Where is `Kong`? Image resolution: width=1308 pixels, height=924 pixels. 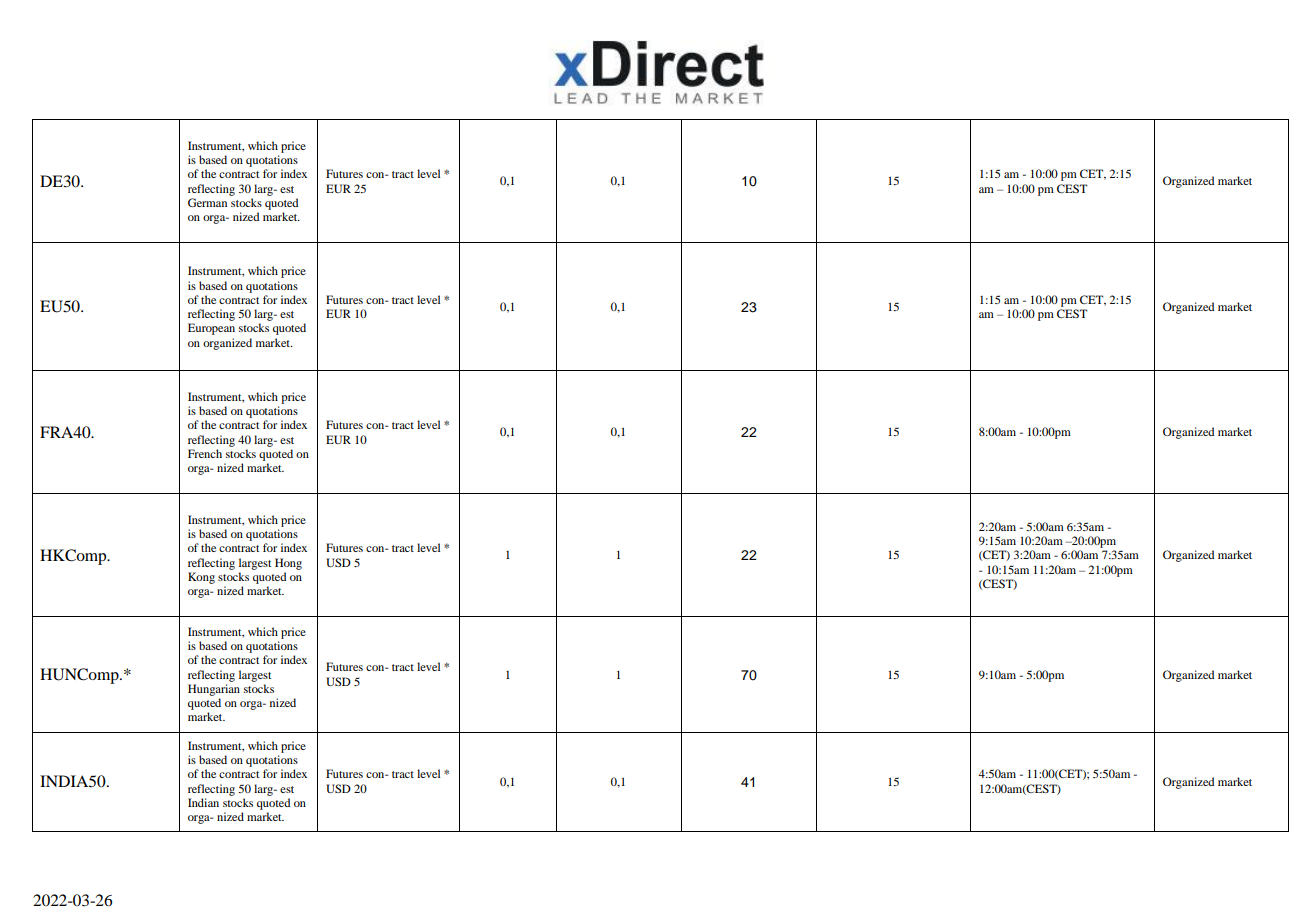
Kong is located at coordinates (201, 578).
